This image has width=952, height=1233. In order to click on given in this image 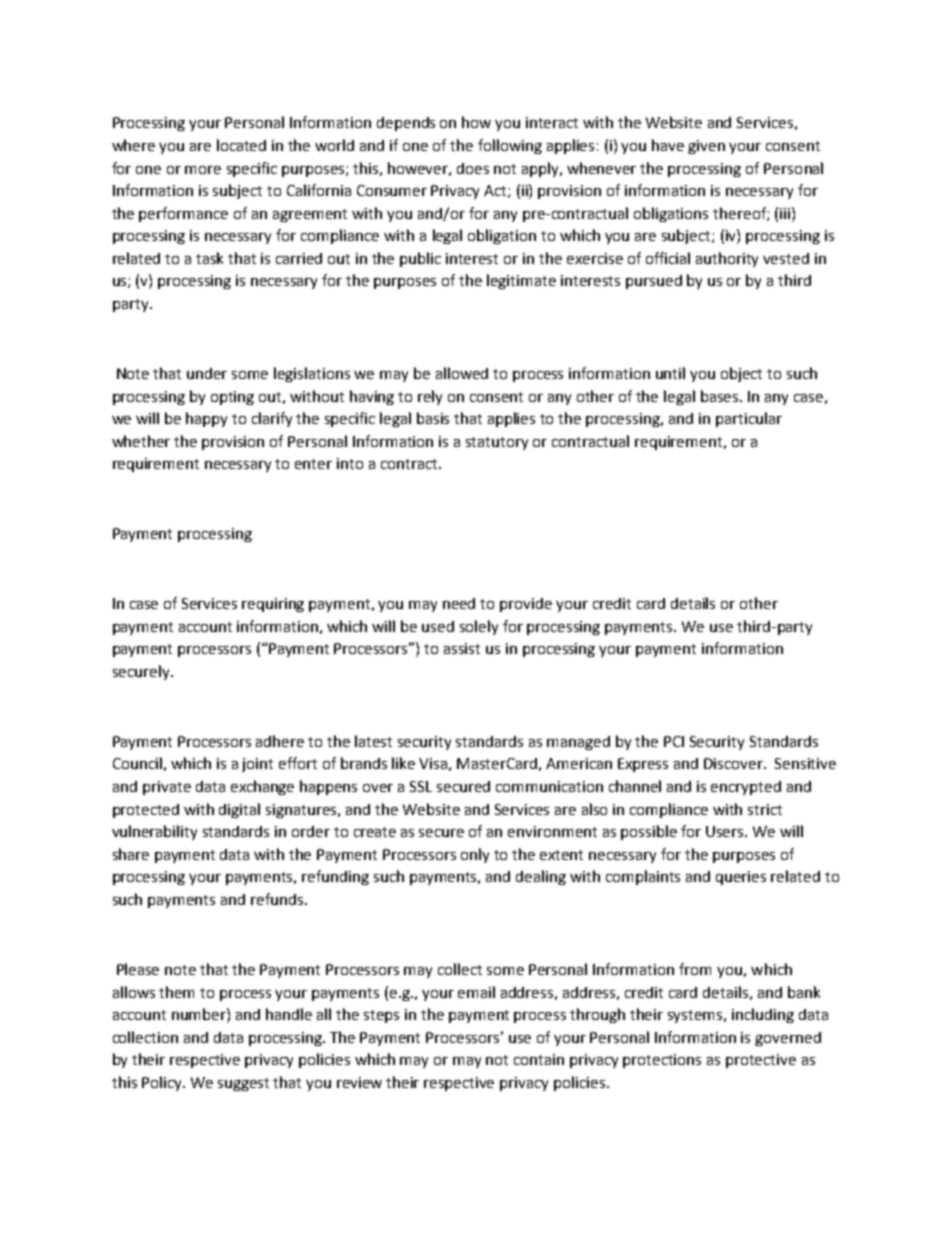, I will do `click(706, 147)`.
